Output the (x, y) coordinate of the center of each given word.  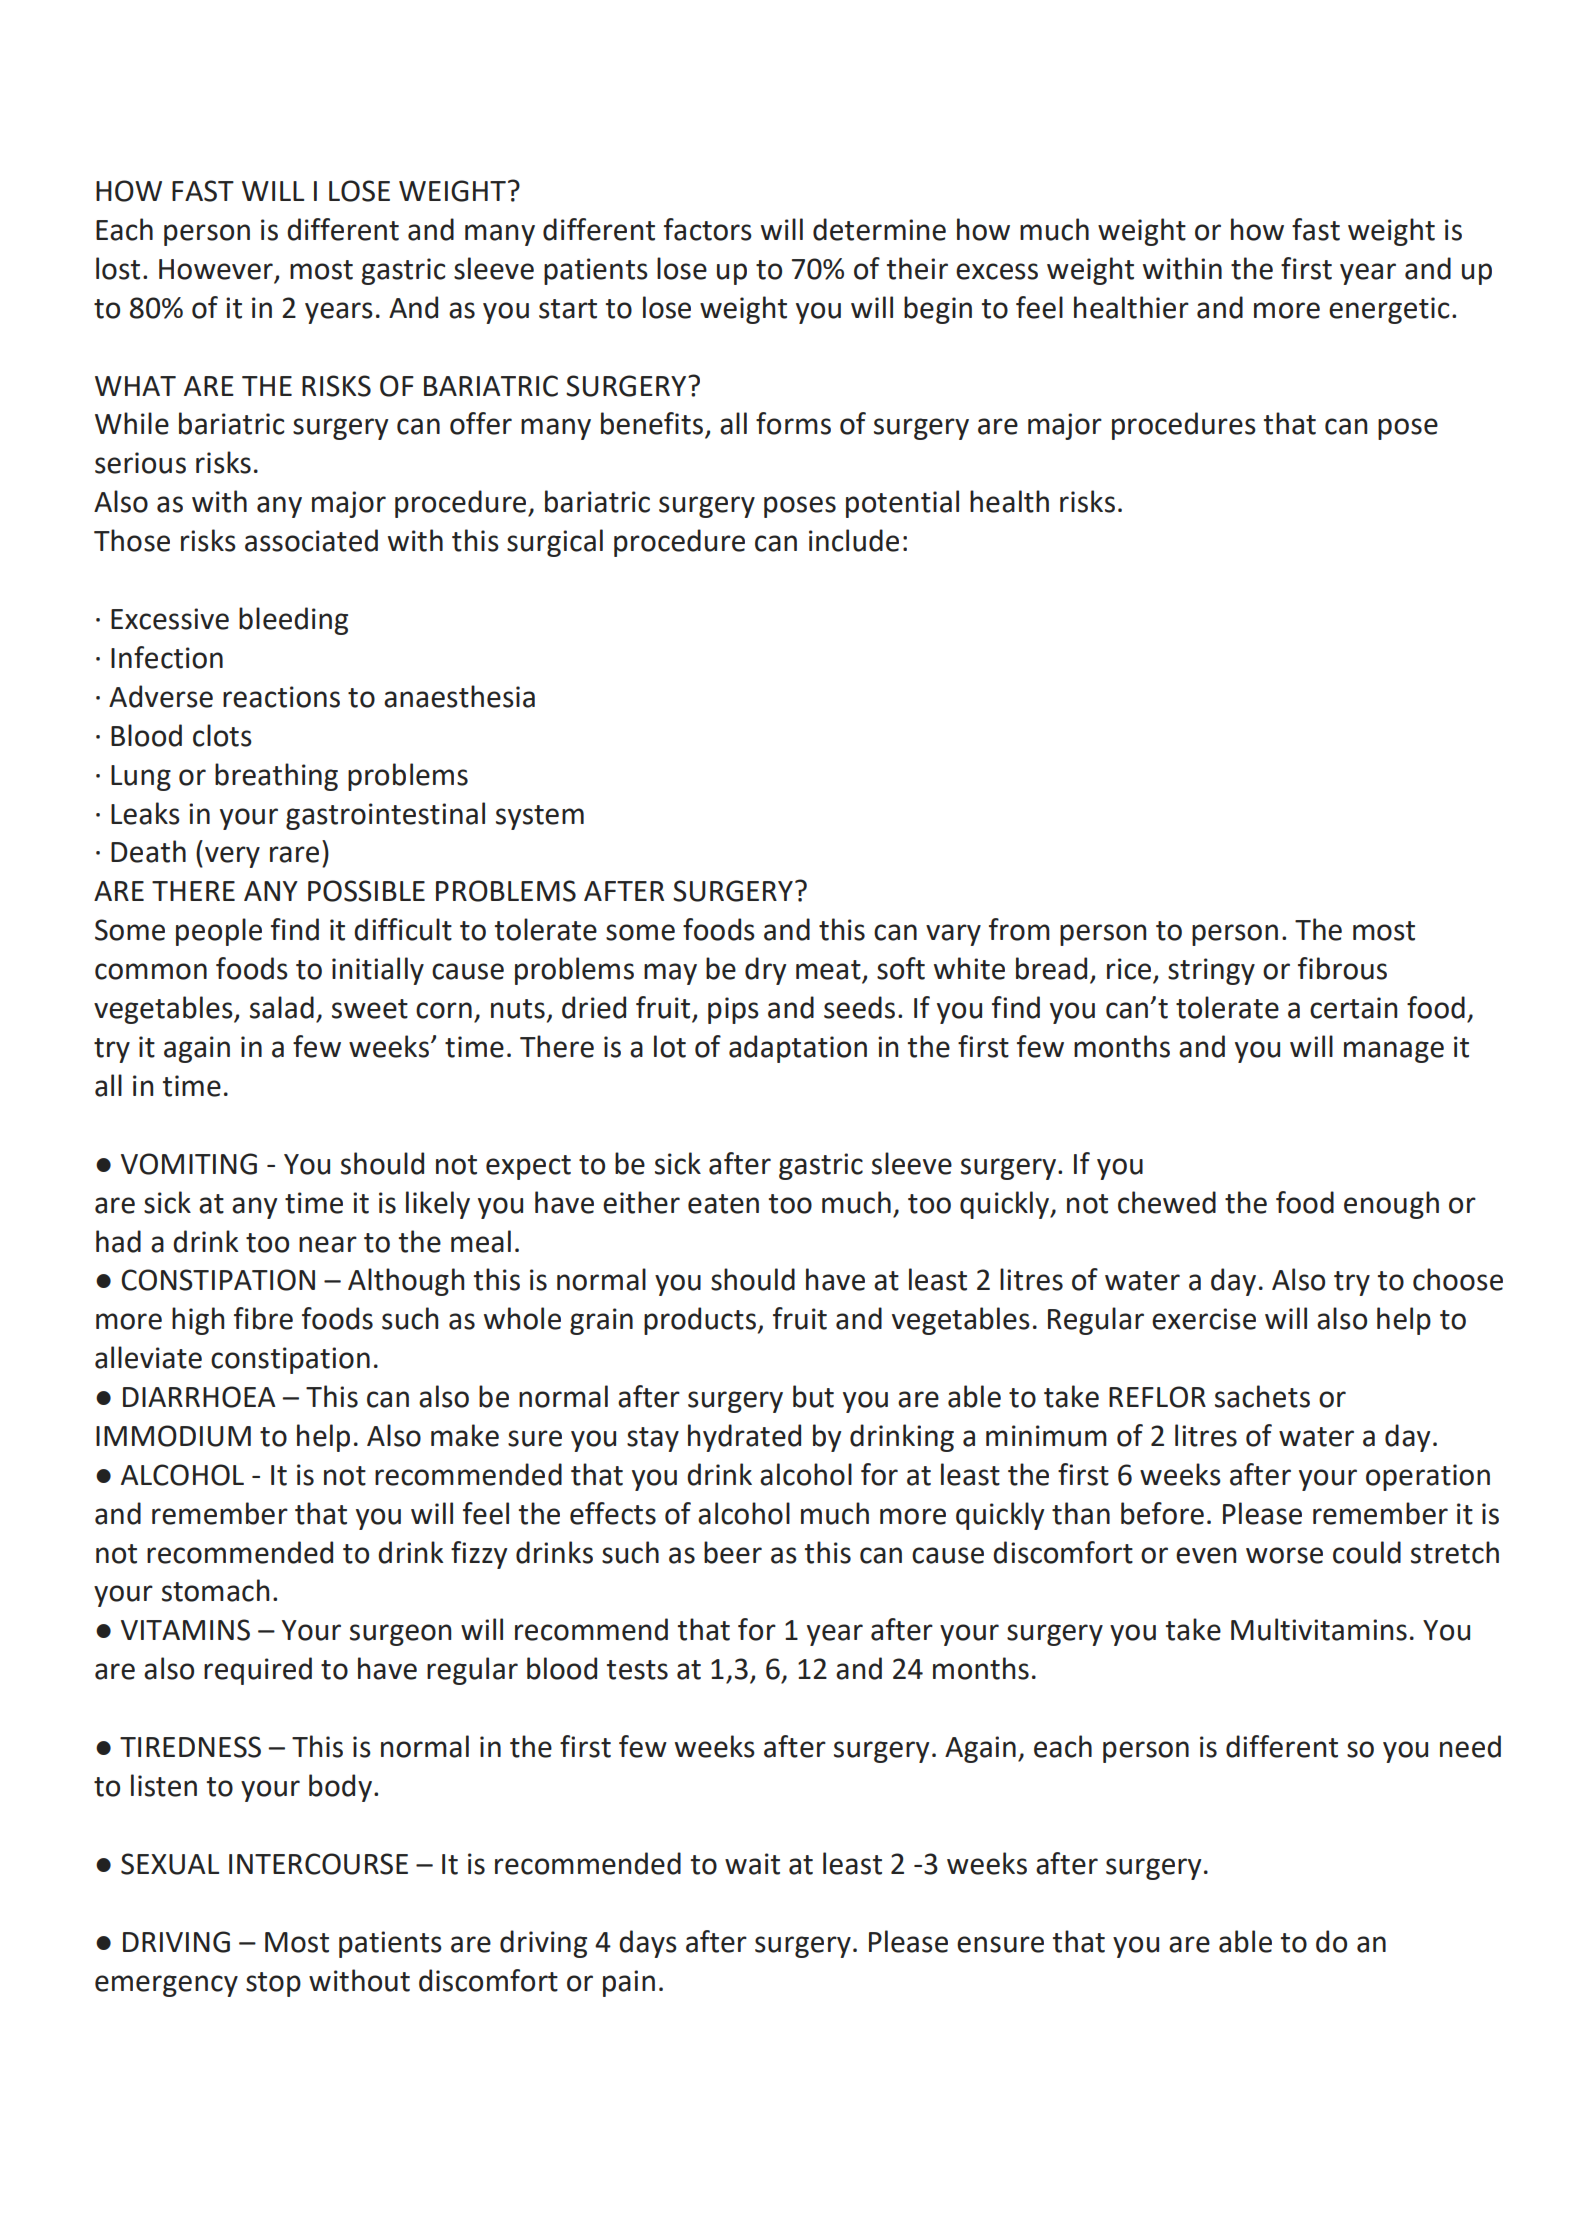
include (854, 540)
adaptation (798, 1049)
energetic (1389, 310)
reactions (281, 697)
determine (879, 229)
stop (273, 1984)
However (217, 270)
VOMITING (189, 1164)
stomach (215, 1590)
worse (1284, 1555)
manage (1394, 1052)
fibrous (1342, 968)
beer (733, 1552)
